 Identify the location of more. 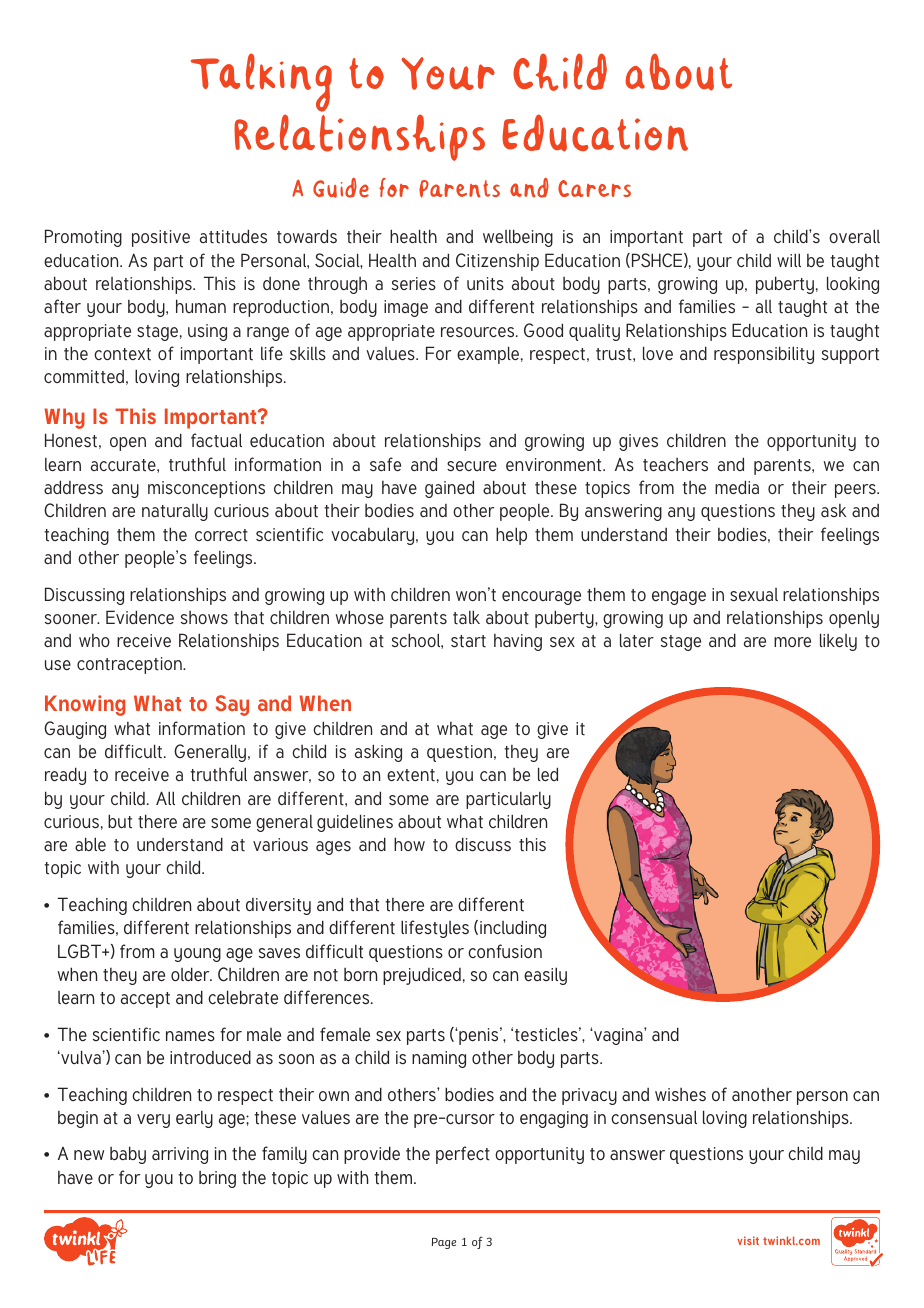
(792, 642).
